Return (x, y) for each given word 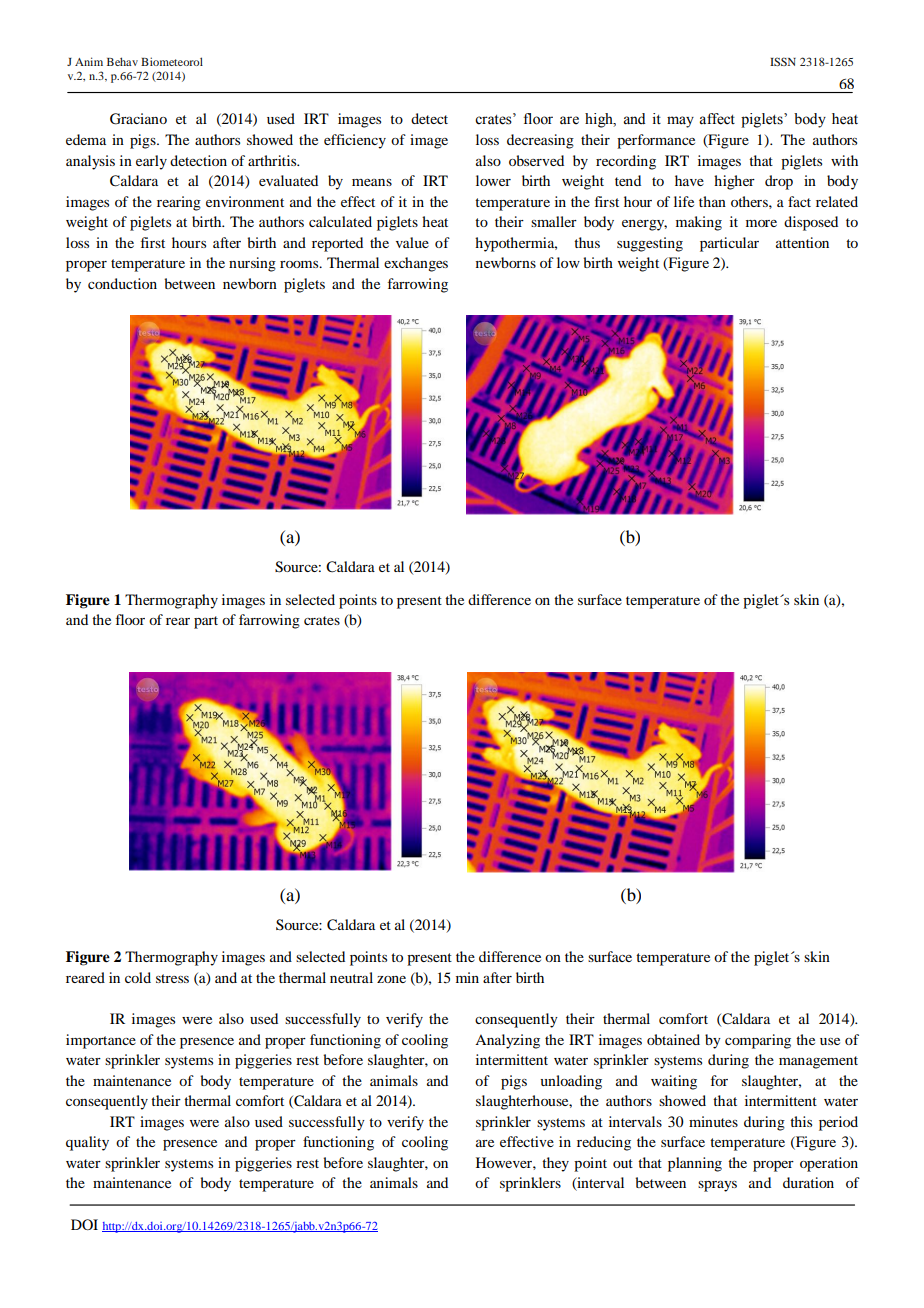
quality (87, 1143)
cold (138, 977)
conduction (122, 283)
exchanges (416, 264)
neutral (351, 977)
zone (391, 979)
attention (802, 242)
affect (717, 119)
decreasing (540, 141)
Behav (122, 61)
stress (172, 978)
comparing (758, 1041)
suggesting (650, 244)
